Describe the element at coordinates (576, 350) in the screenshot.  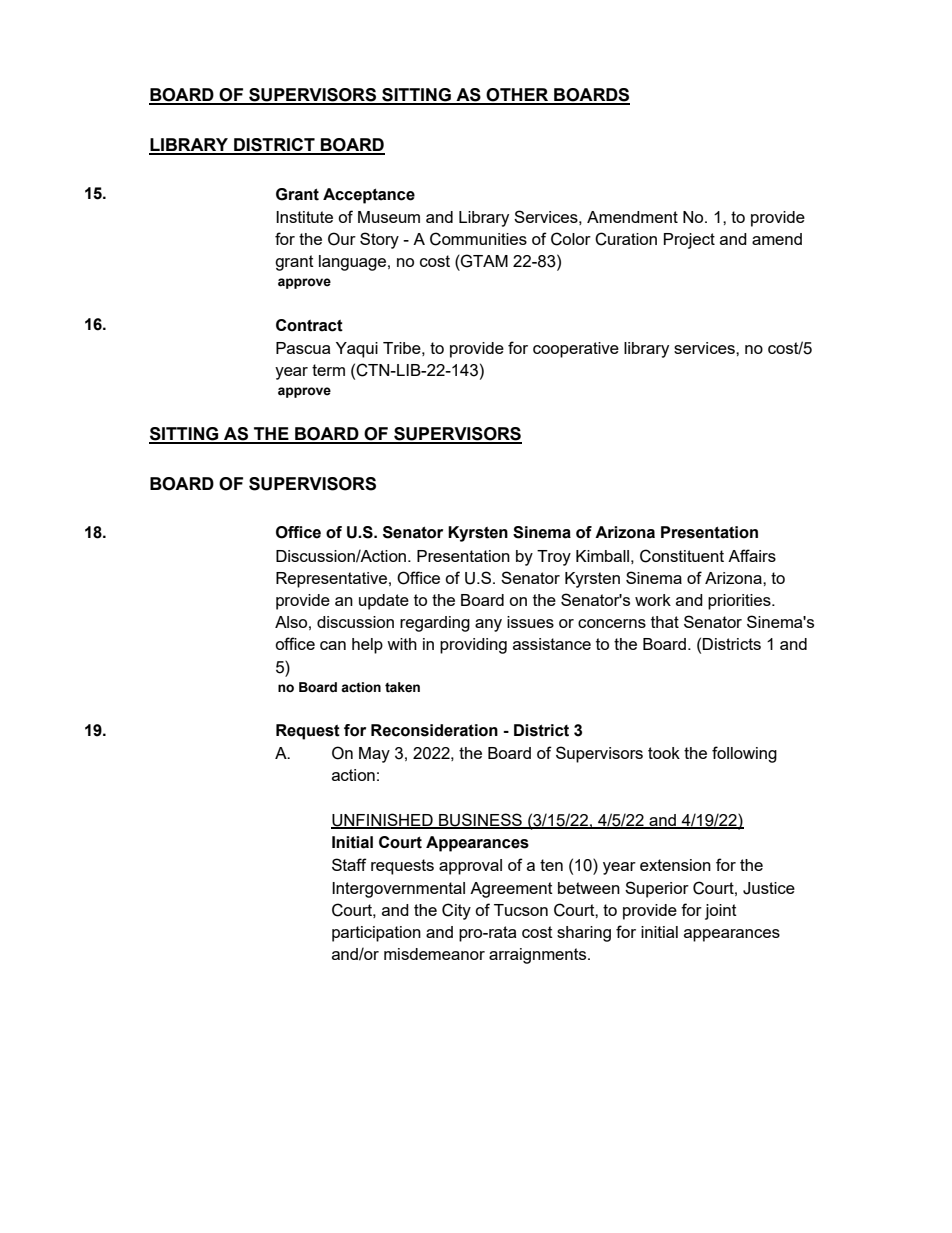
I see `cooperative` at that location.
